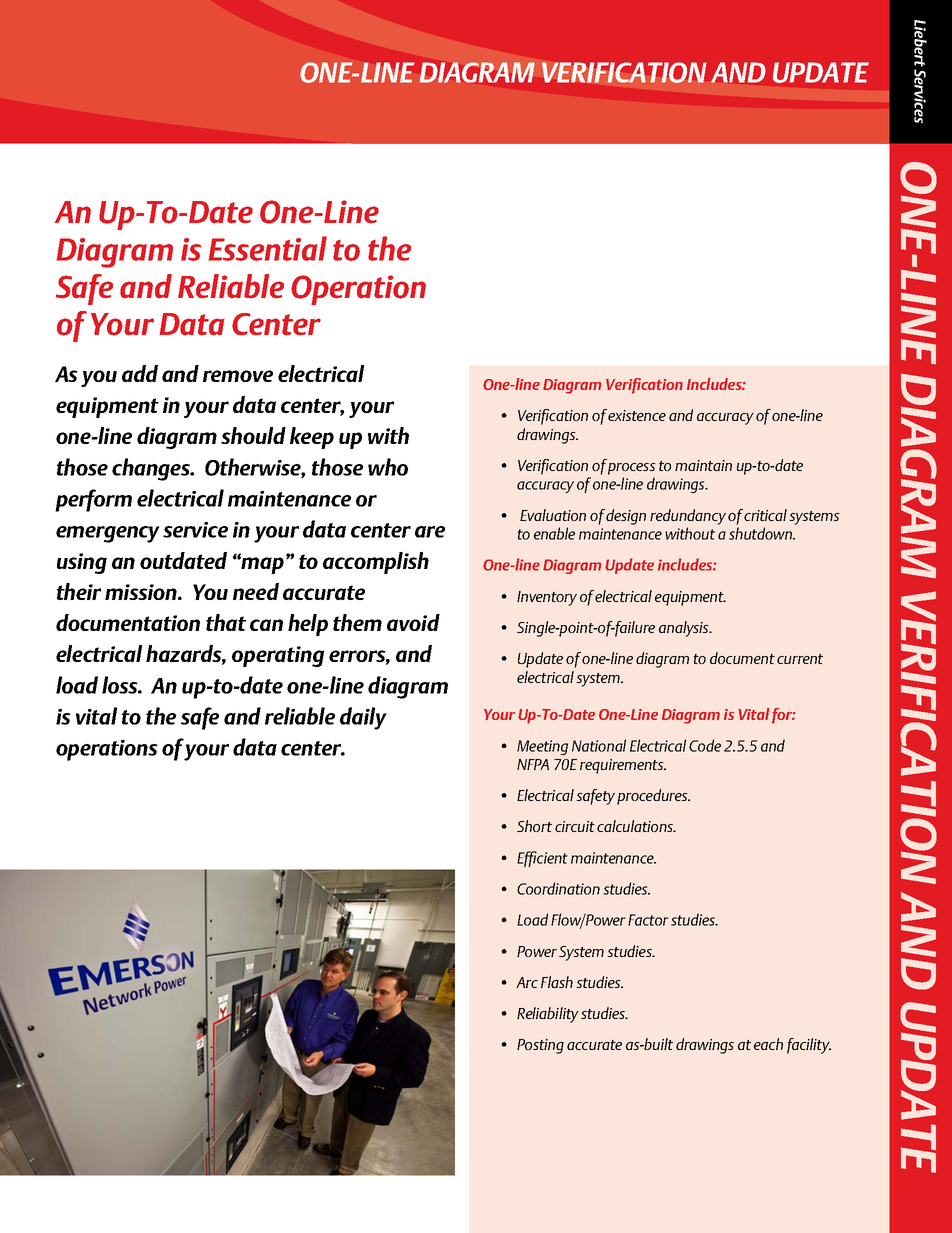 This page has height=1233, width=952. What do you see at coordinates (685, 629) in the page?
I see `analysis` at bounding box center [685, 629].
